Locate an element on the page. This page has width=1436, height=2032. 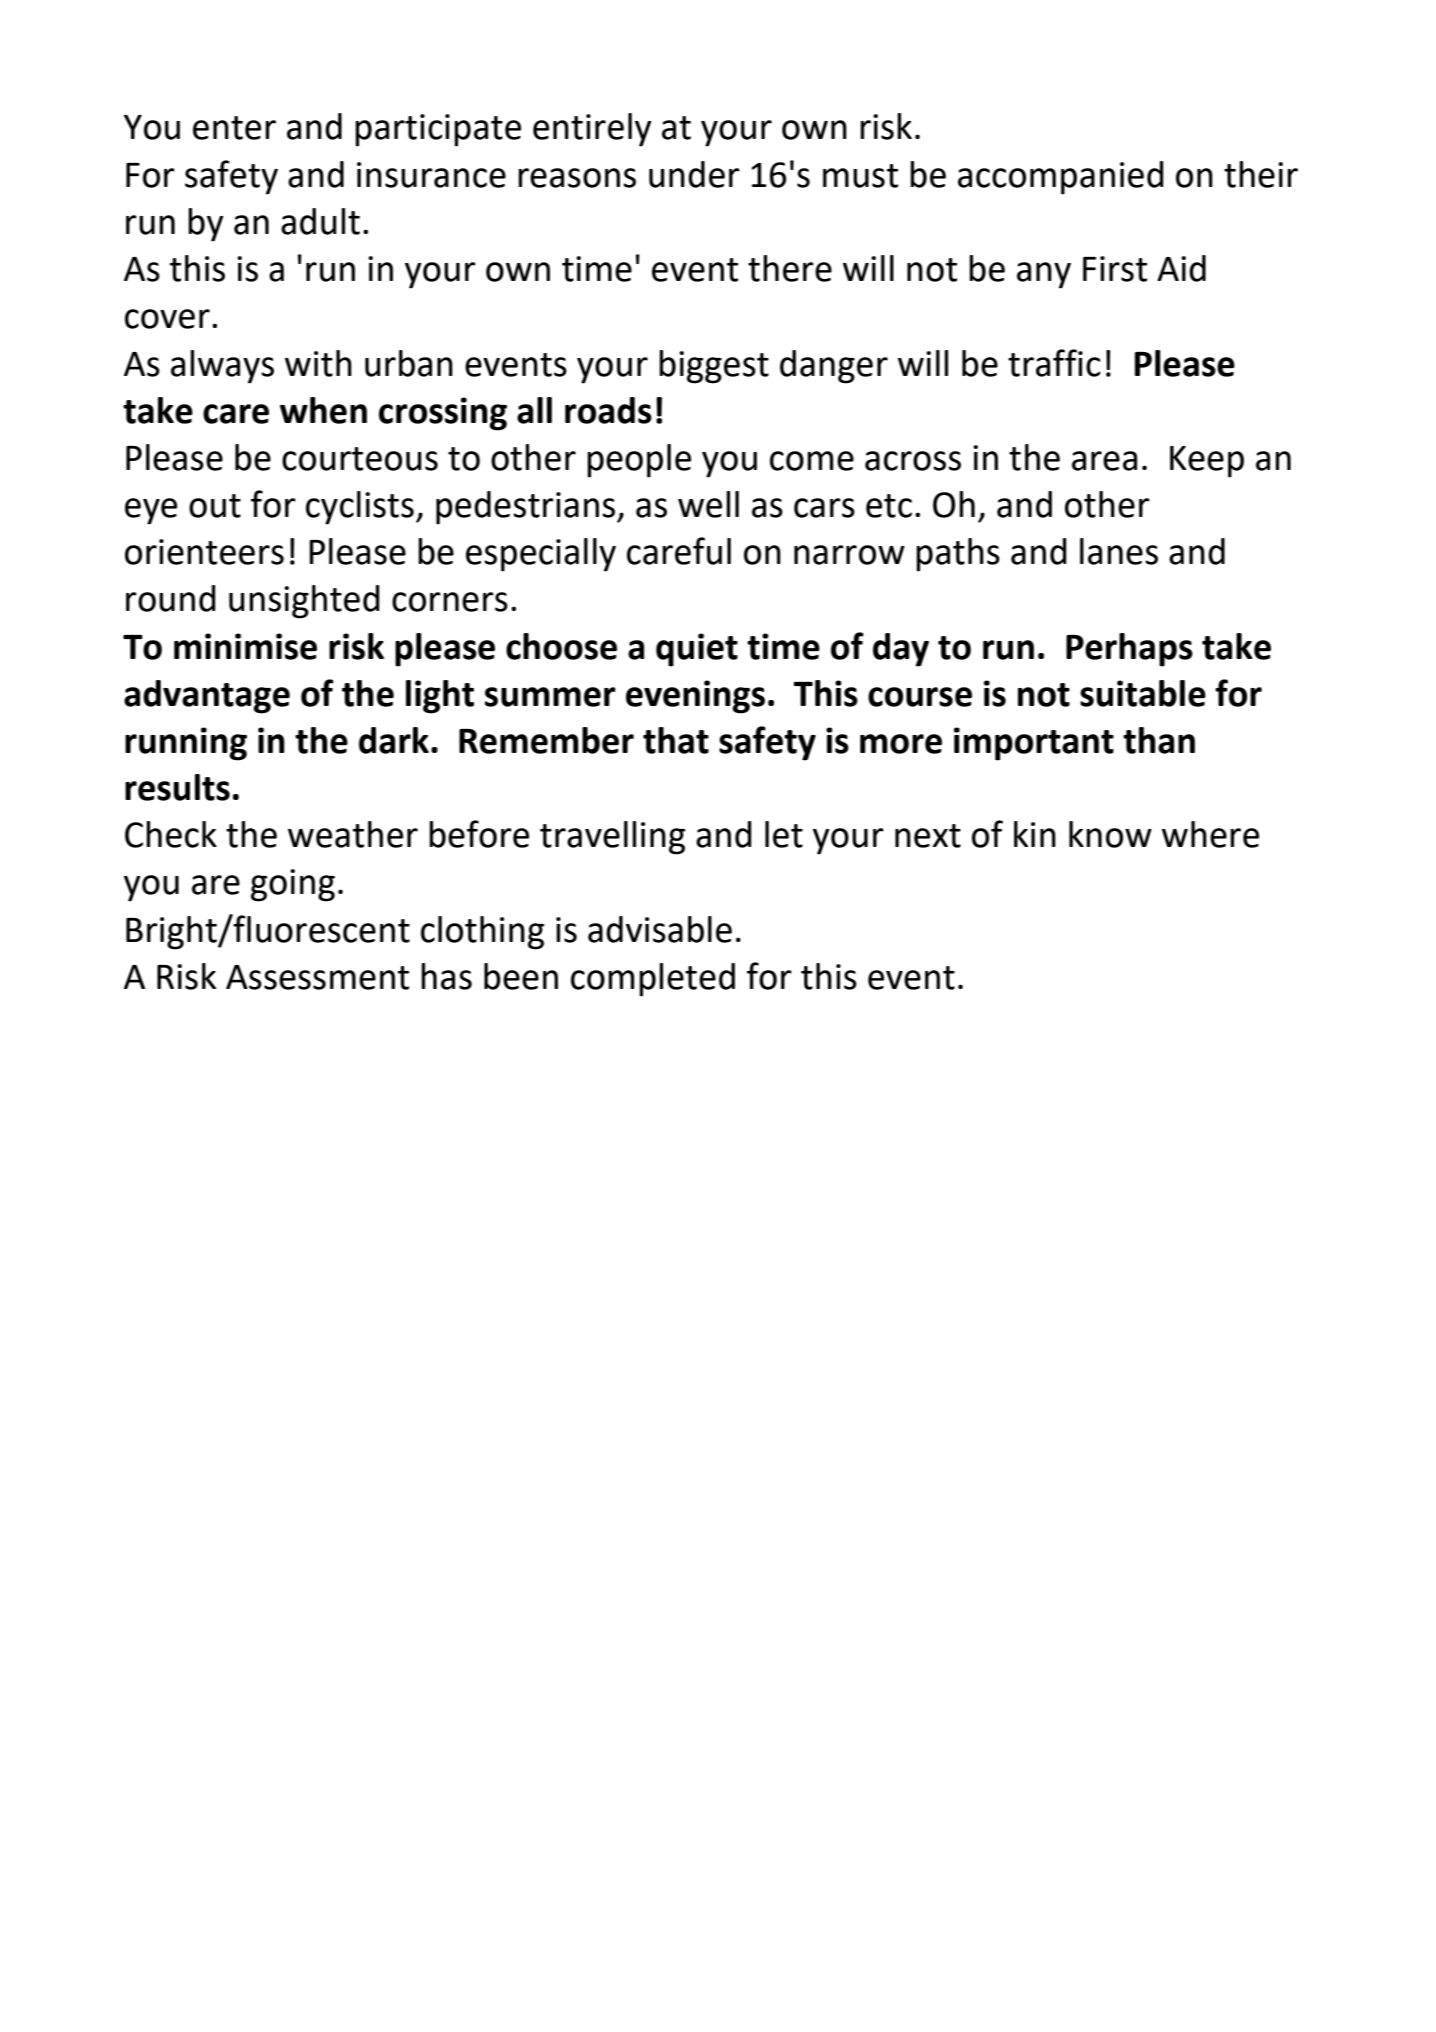
cyclists is located at coordinates (360, 508).
